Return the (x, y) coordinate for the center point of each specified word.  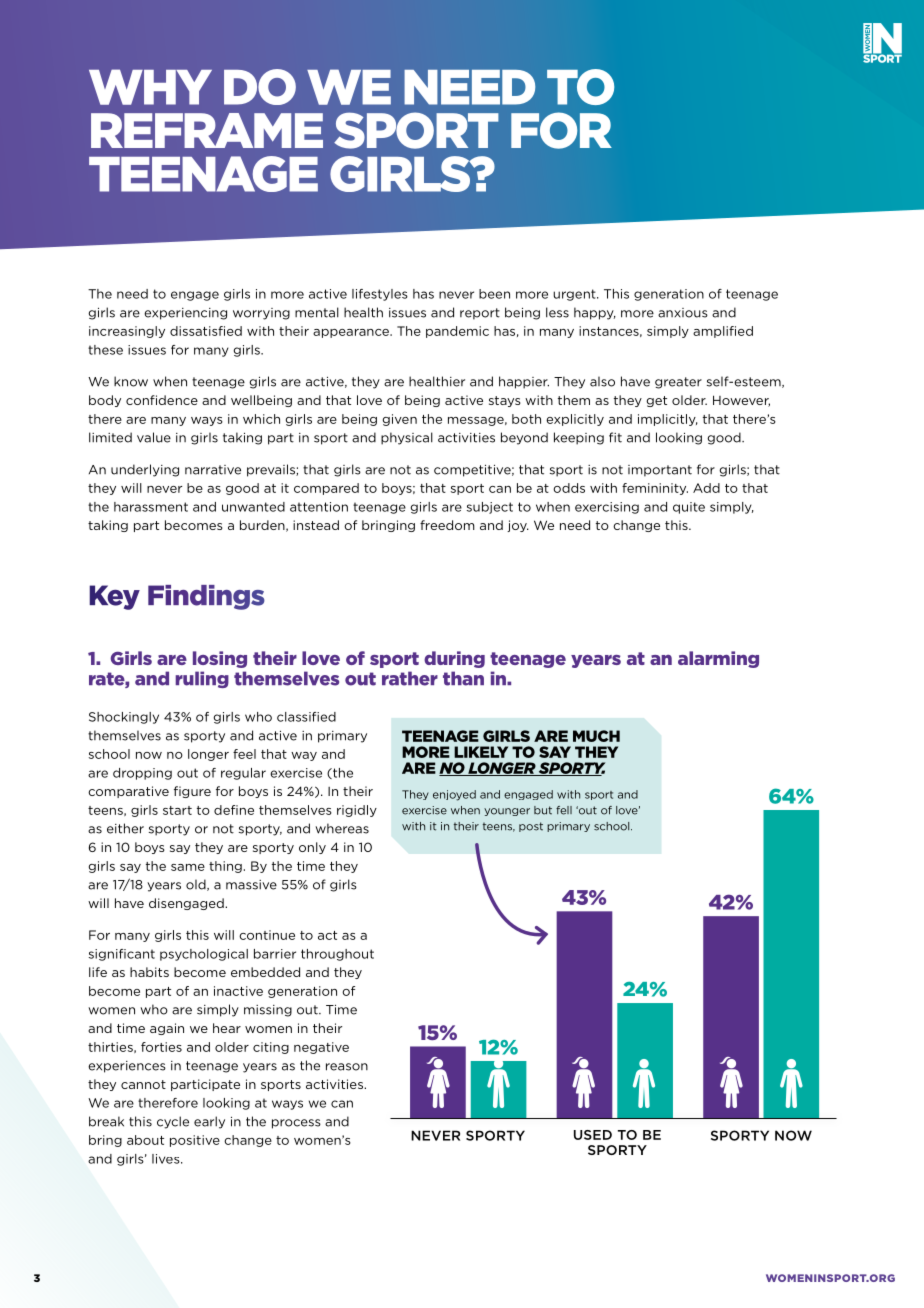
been (494, 294)
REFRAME (207, 130)
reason (347, 1067)
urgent (575, 295)
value (154, 437)
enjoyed (454, 795)
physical (407, 438)
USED (593, 1135)
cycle (173, 1122)
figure (192, 792)
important (660, 471)
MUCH (596, 736)
